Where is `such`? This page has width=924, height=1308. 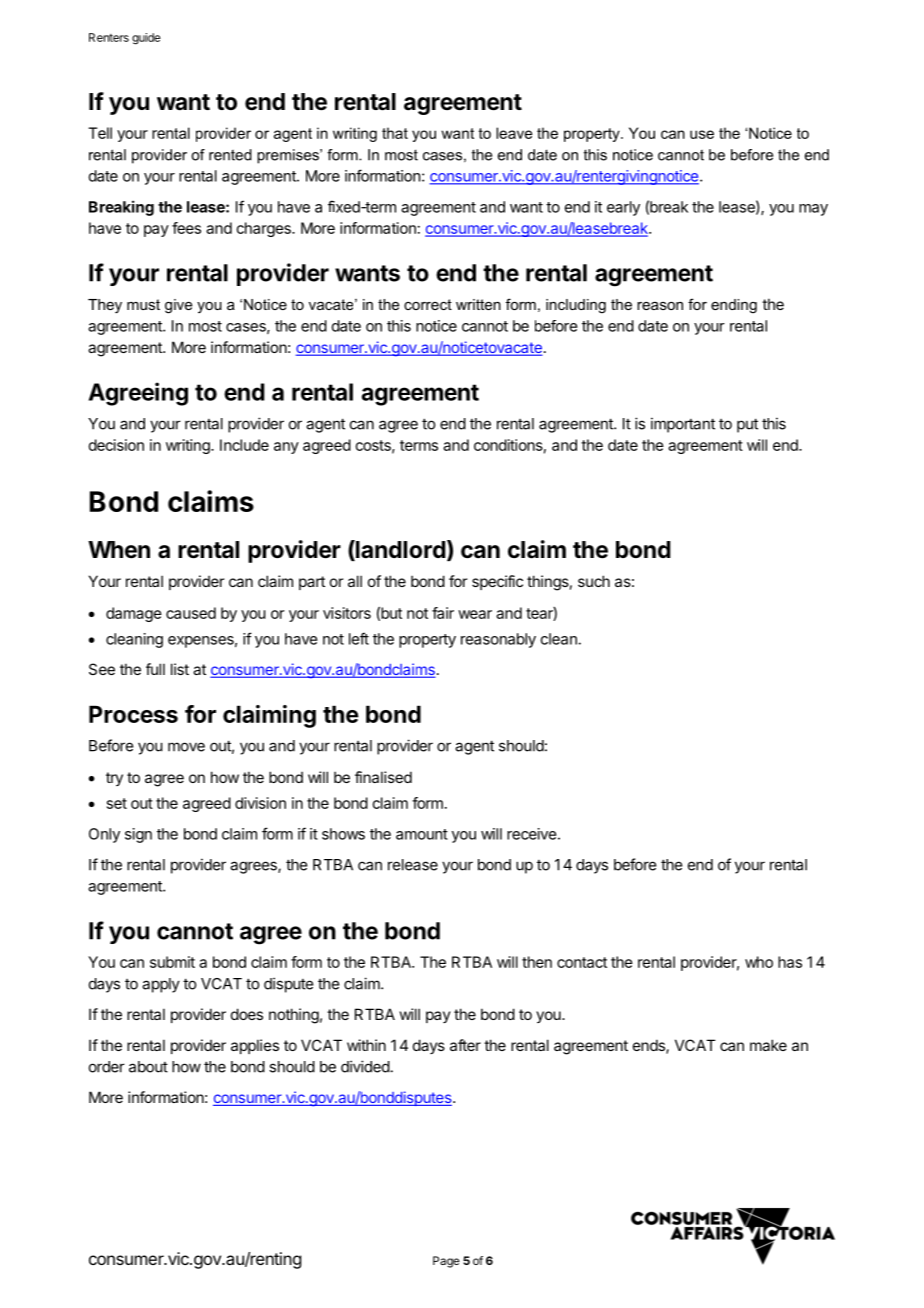
such is located at coordinates (594, 581).
